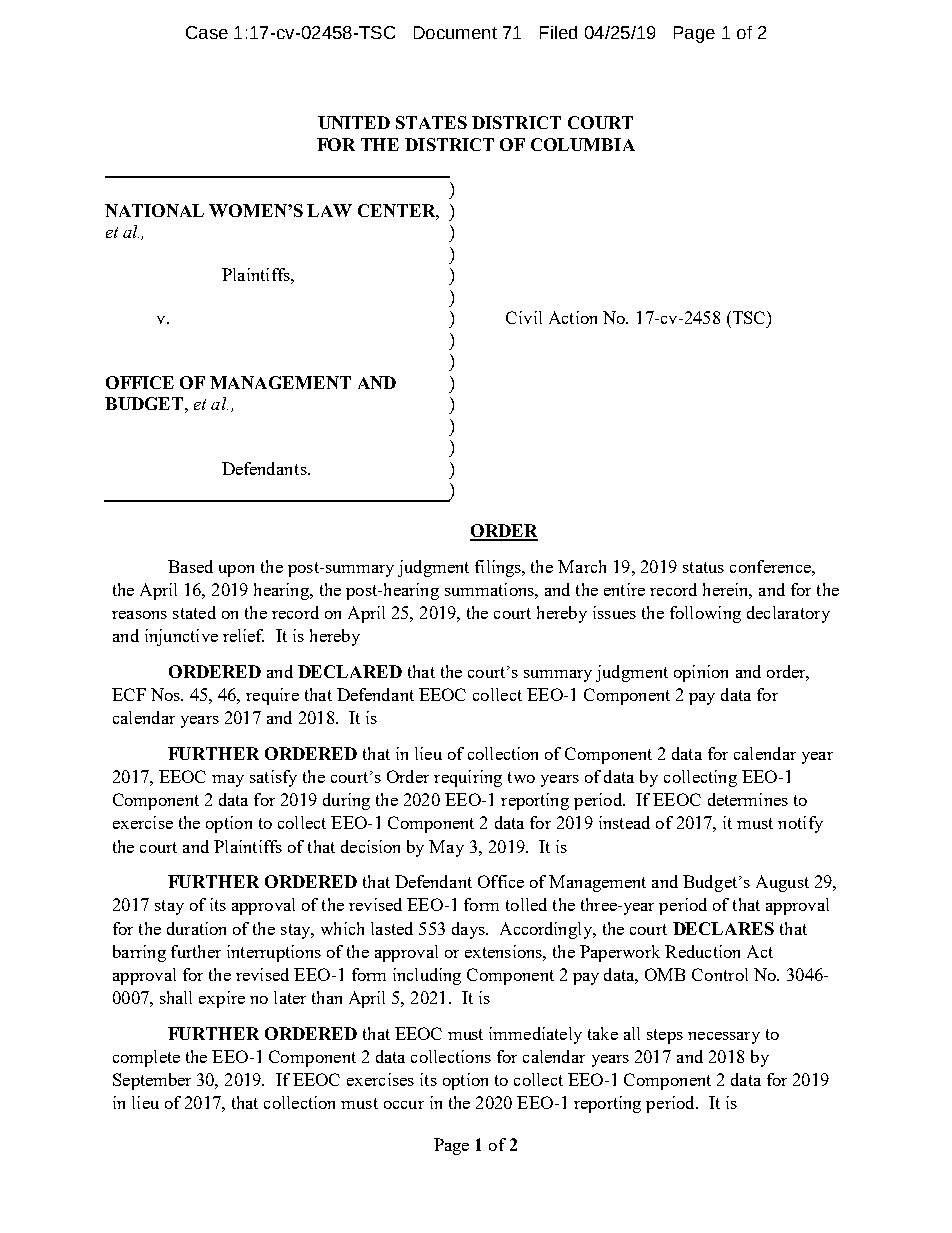 The width and height of the screenshot is (952, 1233). Describe the element at coordinates (703, 567) in the screenshot. I see `status` at that location.
